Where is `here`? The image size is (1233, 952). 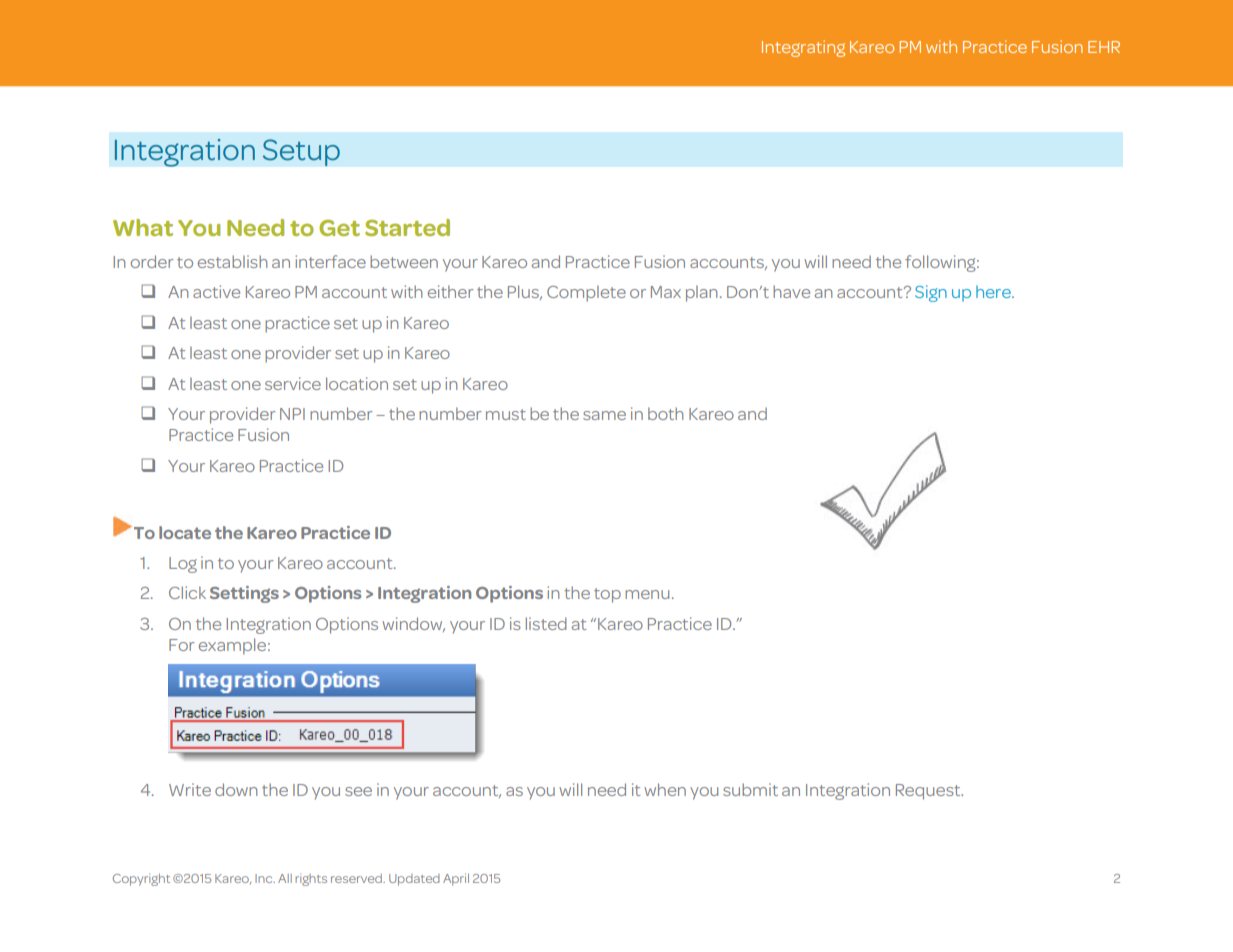
here is located at coordinates (994, 291).
